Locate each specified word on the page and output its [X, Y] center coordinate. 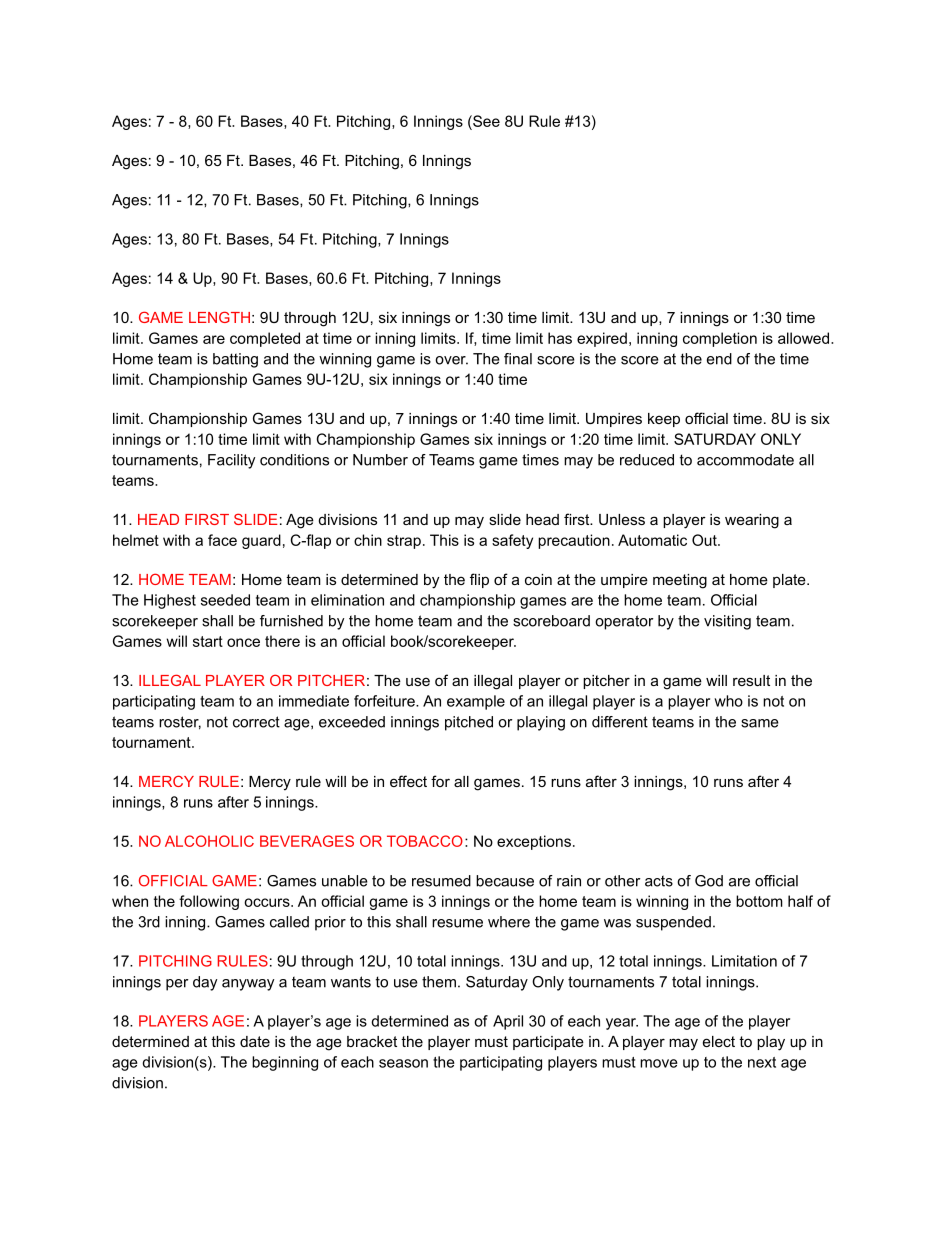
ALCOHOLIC [209, 841]
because [505, 881]
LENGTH [219, 317]
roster [180, 723]
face [222, 540]
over [451, 360]
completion [720, 339]
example [476, 702]
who [728, 701]
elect [719, 1041]
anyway [248, 985]
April [508, 1022]
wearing [752, 521]
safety [512, 541]
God [709, 881]
